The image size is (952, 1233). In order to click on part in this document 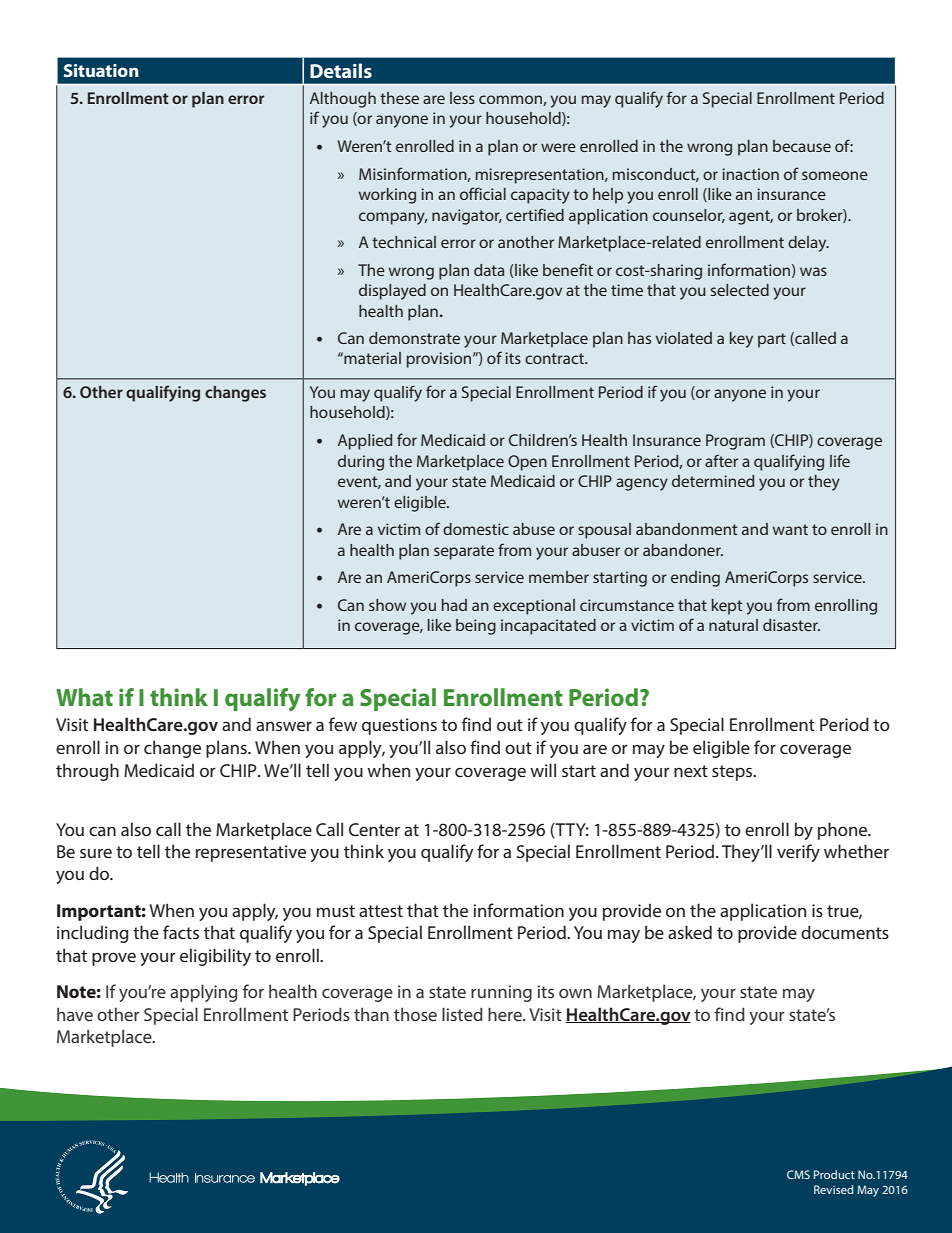, I will do `click(772, 340)`.
